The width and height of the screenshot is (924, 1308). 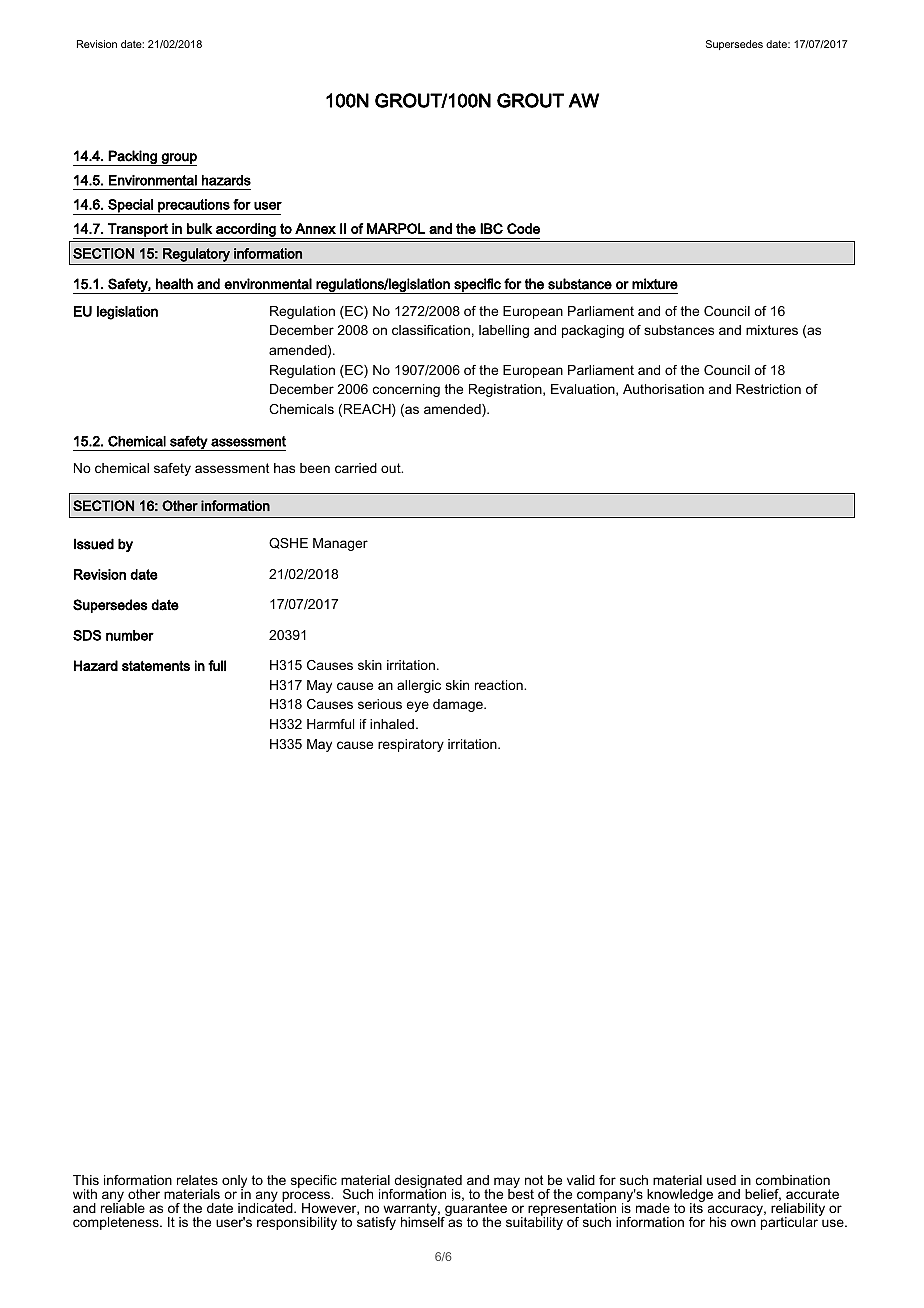 What do you see at coordinates (197, 1180) in the screenshot?
I see `relates` at bounding box center [197, 1180].
